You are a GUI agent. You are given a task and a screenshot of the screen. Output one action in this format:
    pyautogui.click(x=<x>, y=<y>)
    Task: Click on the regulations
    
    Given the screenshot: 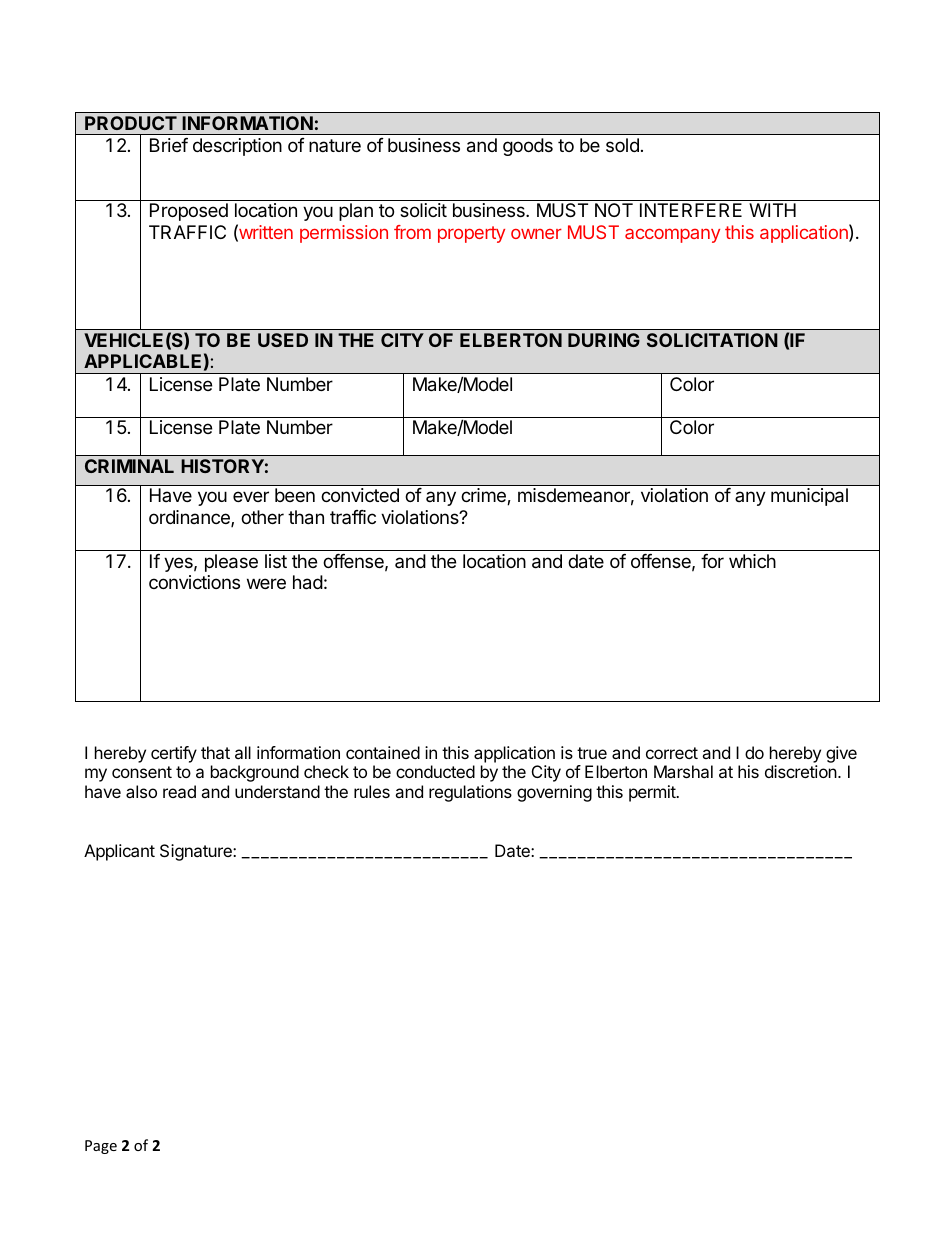 What is the action you would take?
    pyautogui.click(x=470, y=793)
